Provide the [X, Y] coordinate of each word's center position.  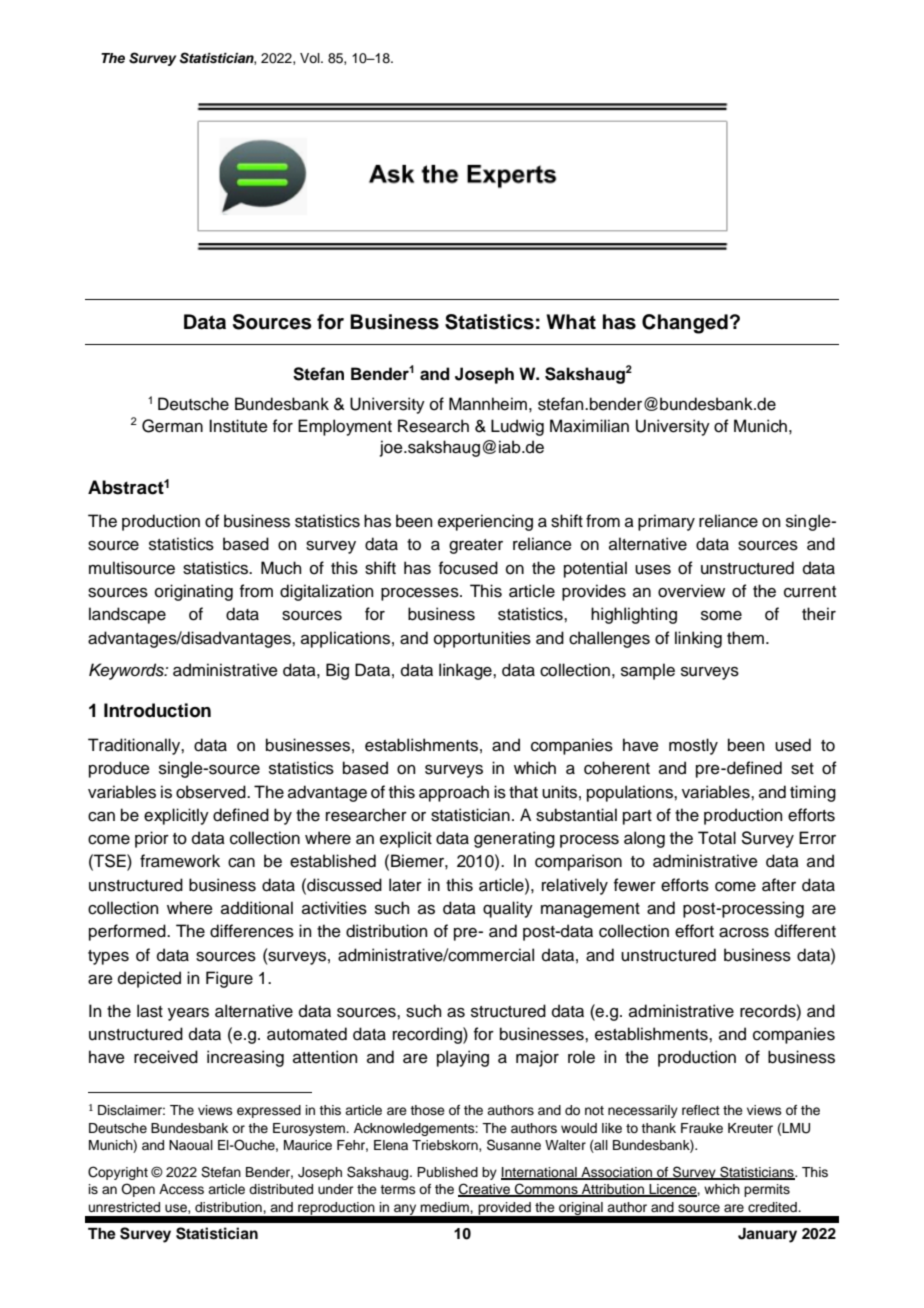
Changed [685, 324]
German [172, 426]
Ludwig [517, 427]
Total [717, 838]
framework [180, 861]
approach [454, 793]
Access [181, 1189]
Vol [311, 58]
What [571, 322]
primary [666, 522]
